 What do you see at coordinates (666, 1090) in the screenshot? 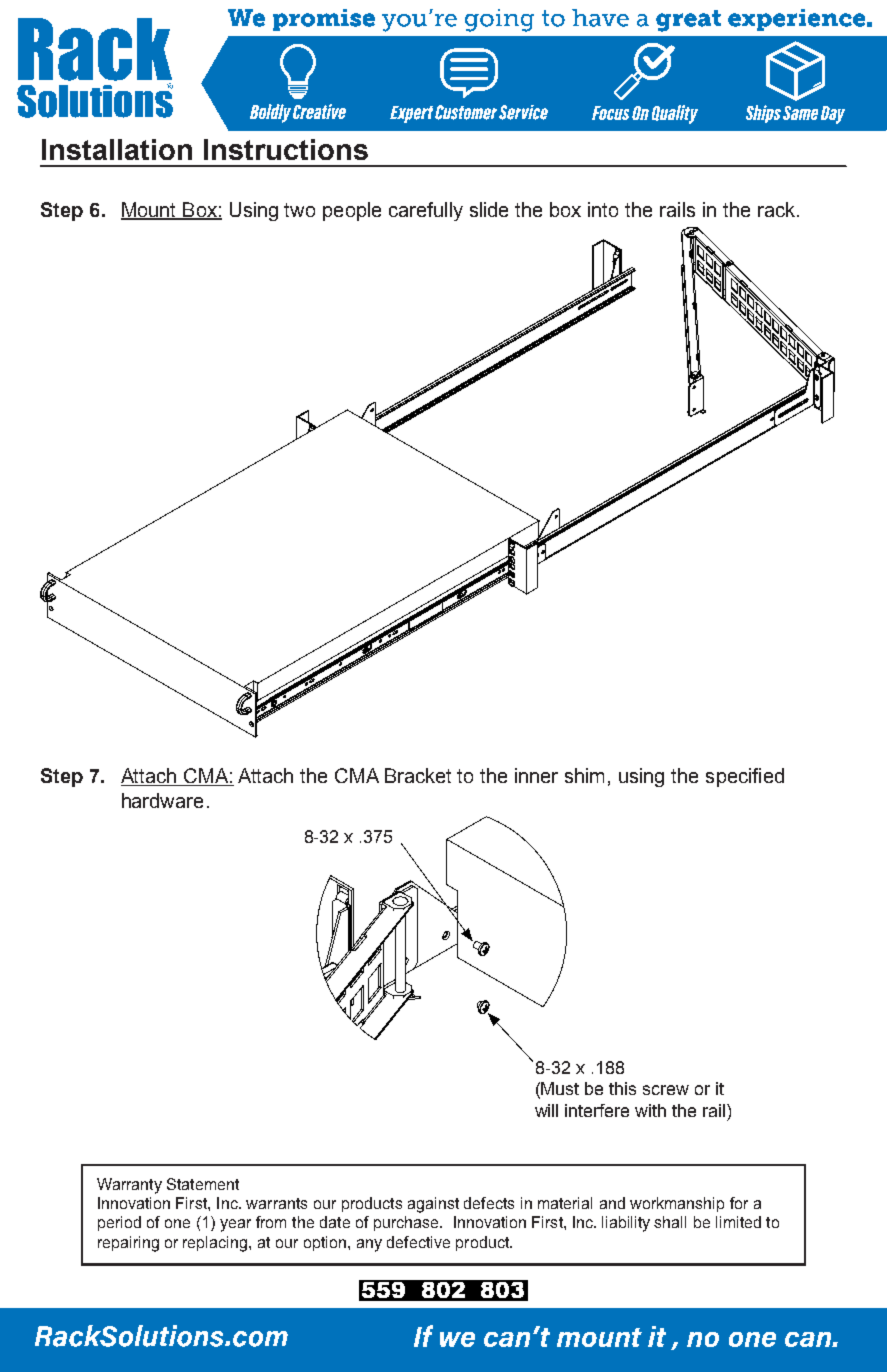
I see `screw` at bounding box center [666, 1090].
